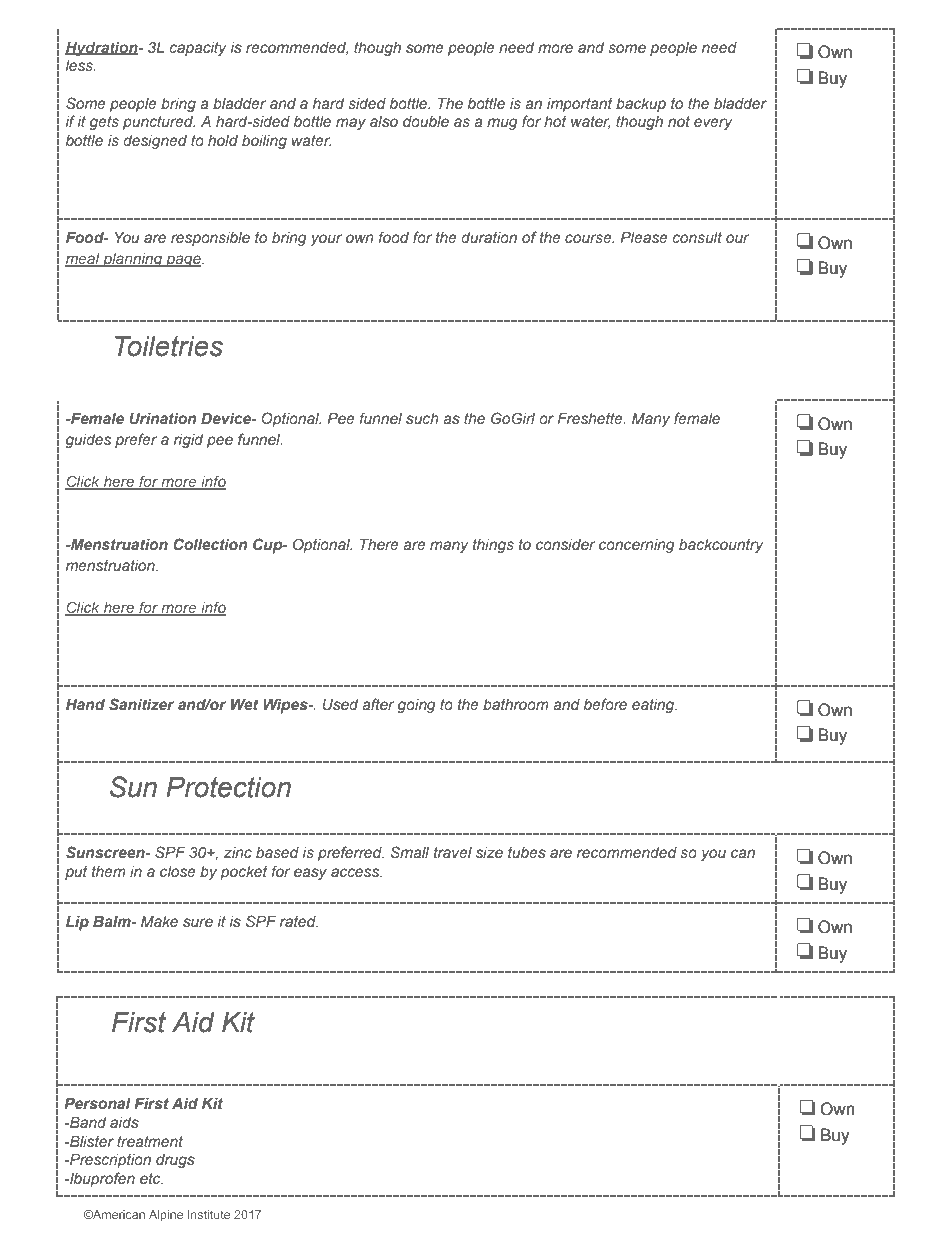 Image resolution: width=952 pixels, height=1233 pixels. I want to click on etc, so click(151, 1178).
